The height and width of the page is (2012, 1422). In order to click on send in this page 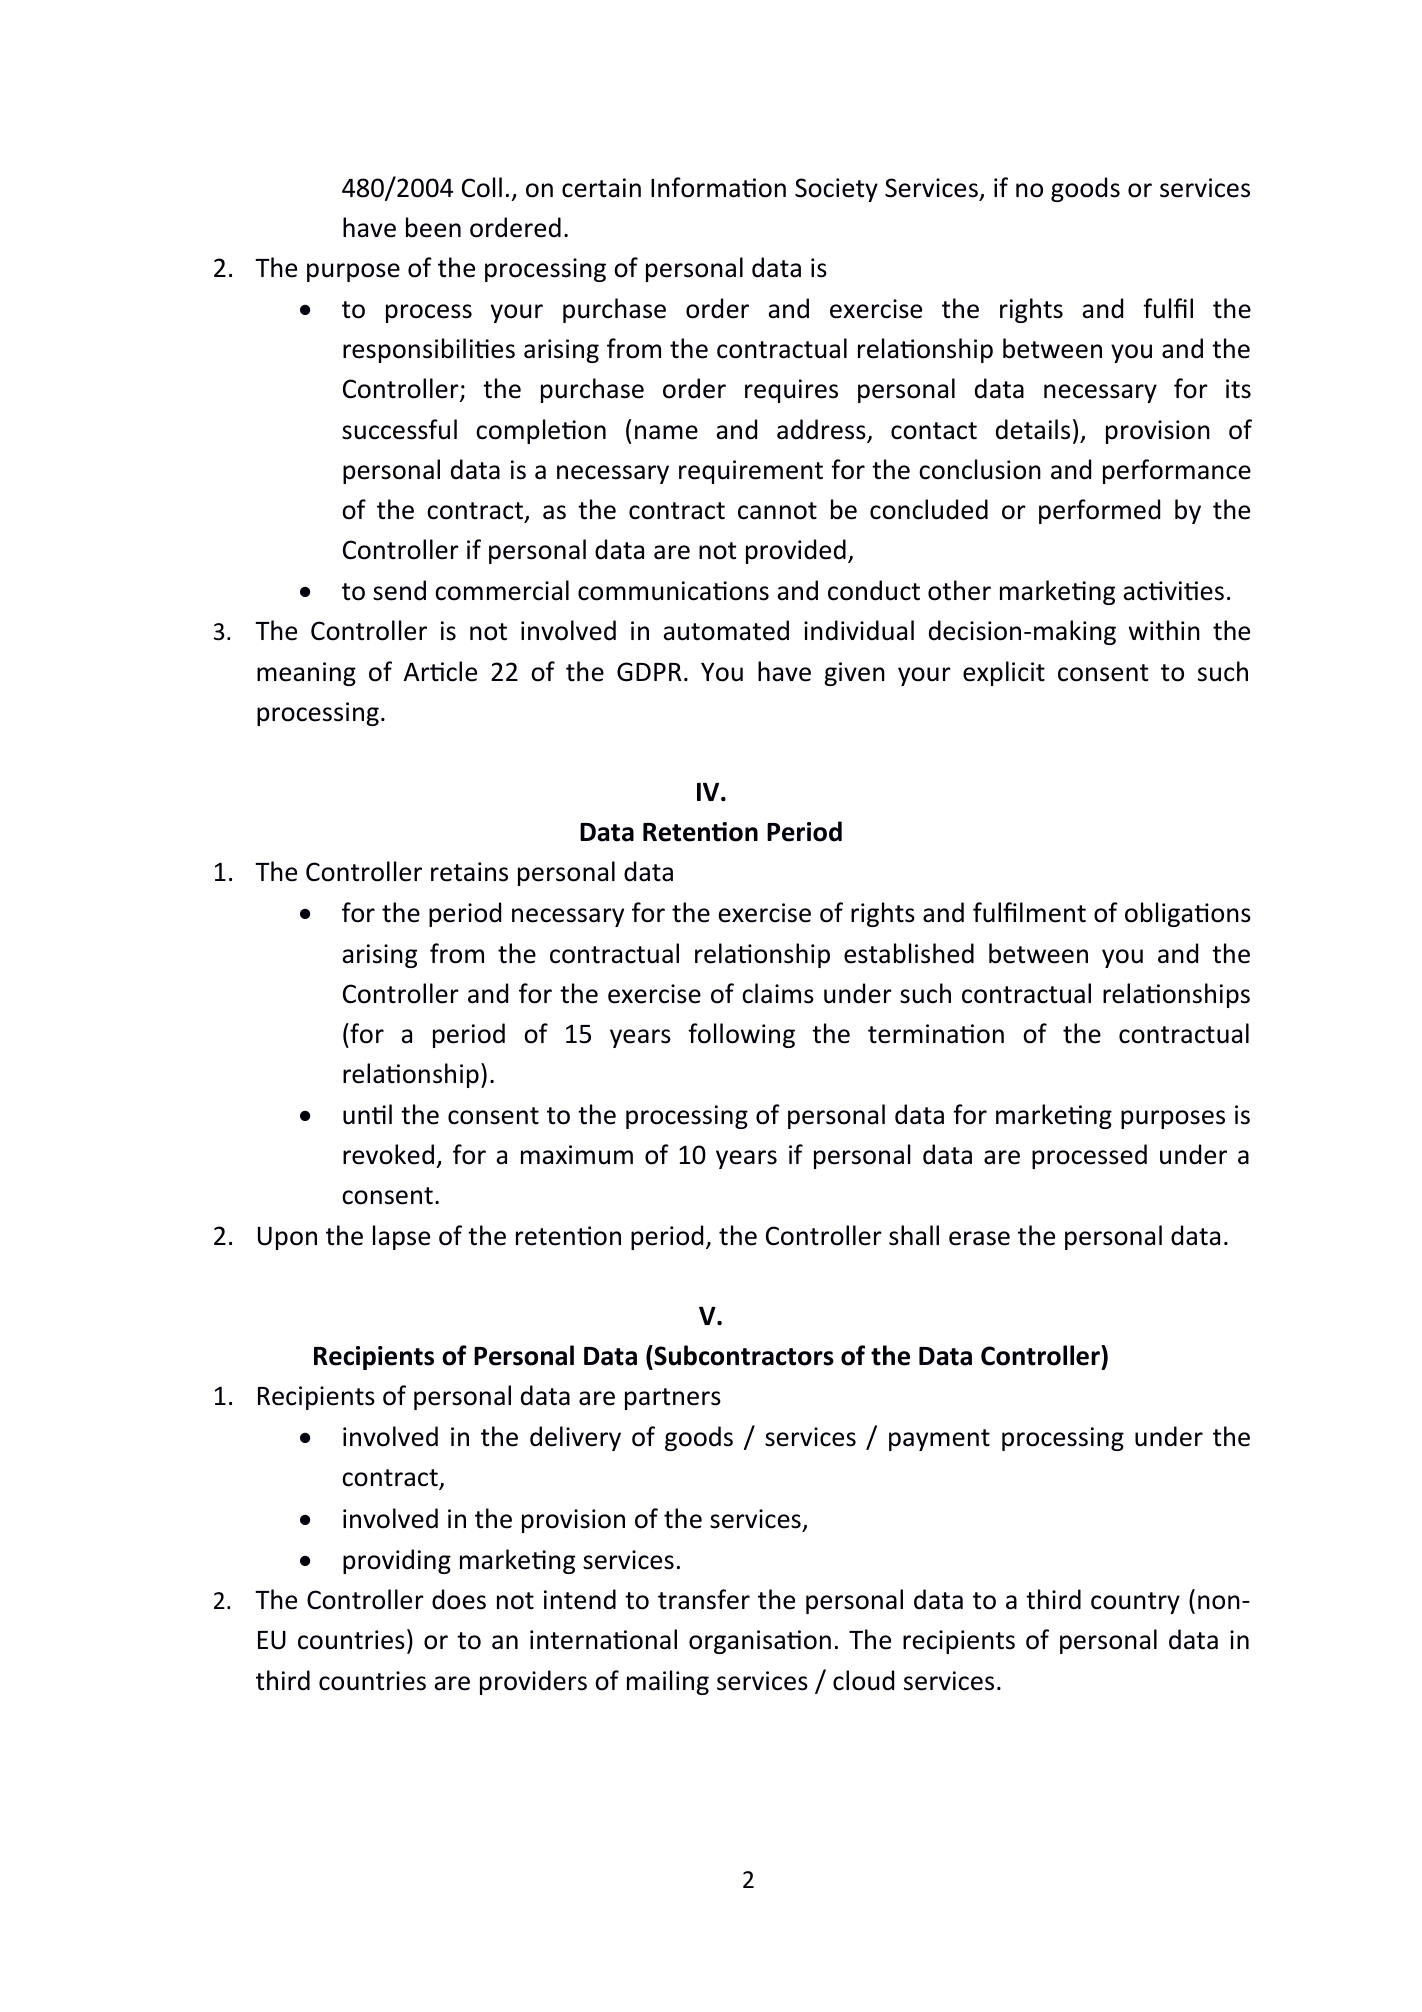, I will do `click(399, 590)`.
